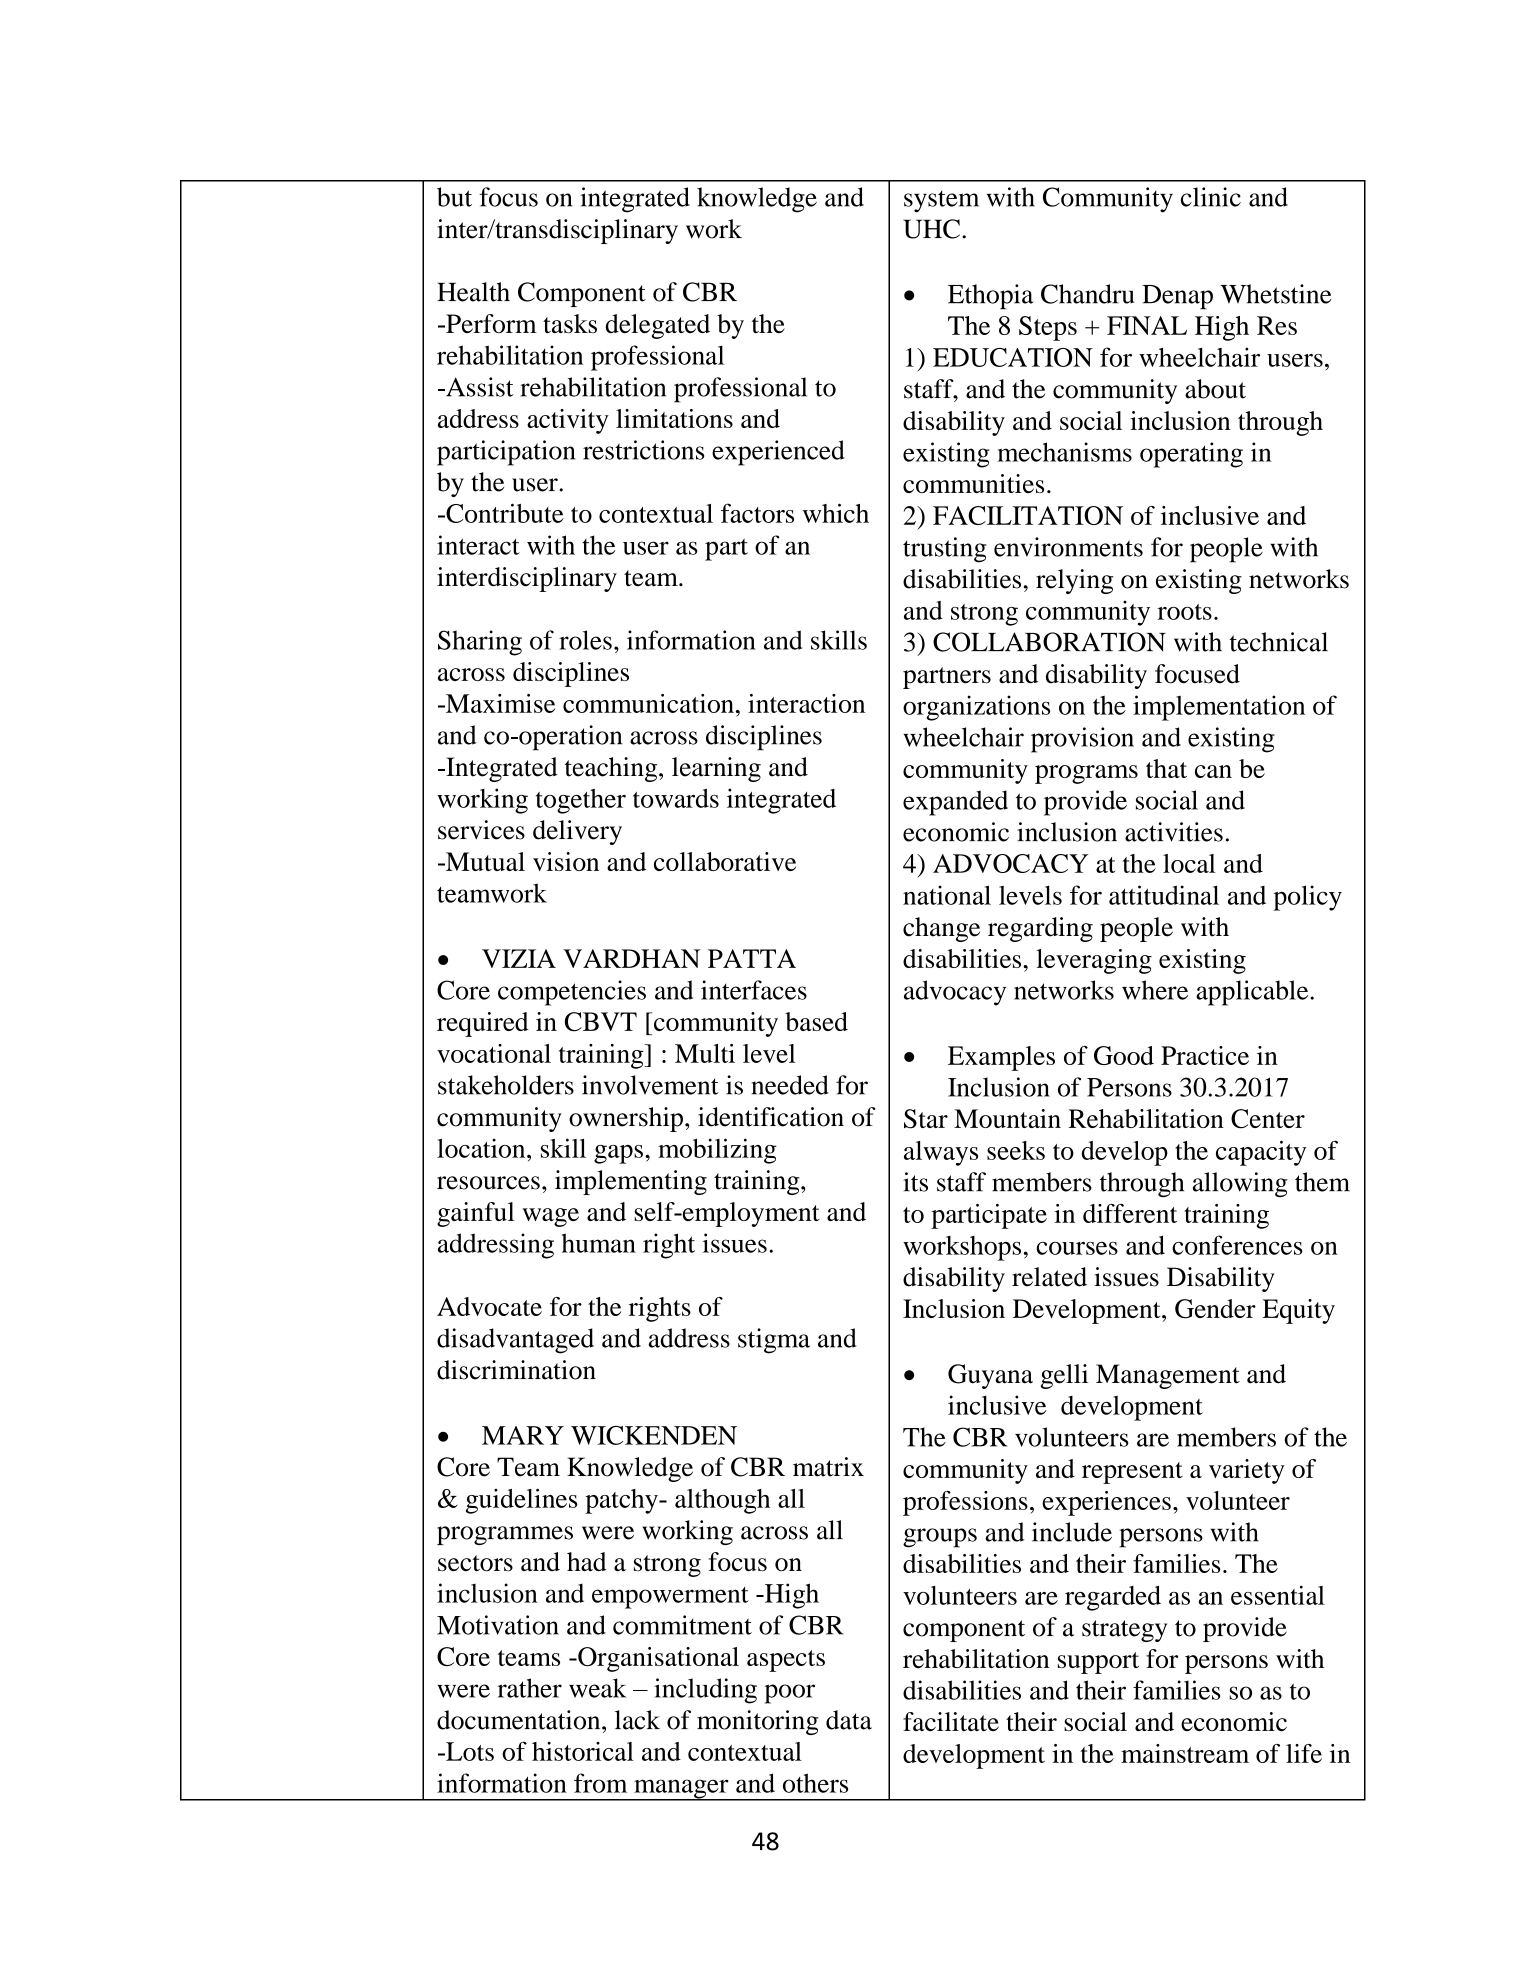 This screenshot has height=1981, width=1531. What do you see at coordinates (1211, 197) in the screenshot?
I see `clinic` at bounding box center [1211, 197].
